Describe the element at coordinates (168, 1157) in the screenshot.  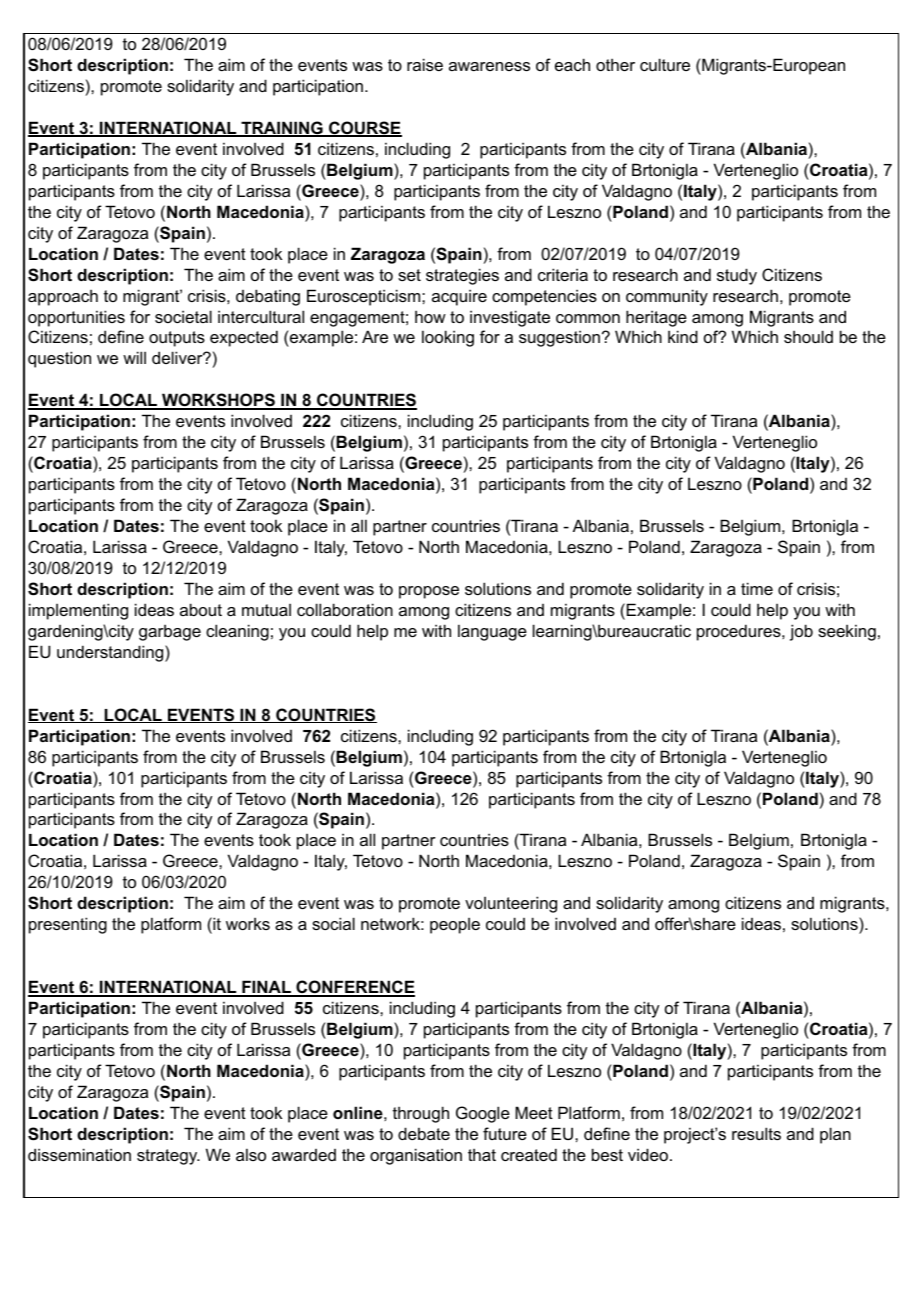
I see `strategy` at that location.
